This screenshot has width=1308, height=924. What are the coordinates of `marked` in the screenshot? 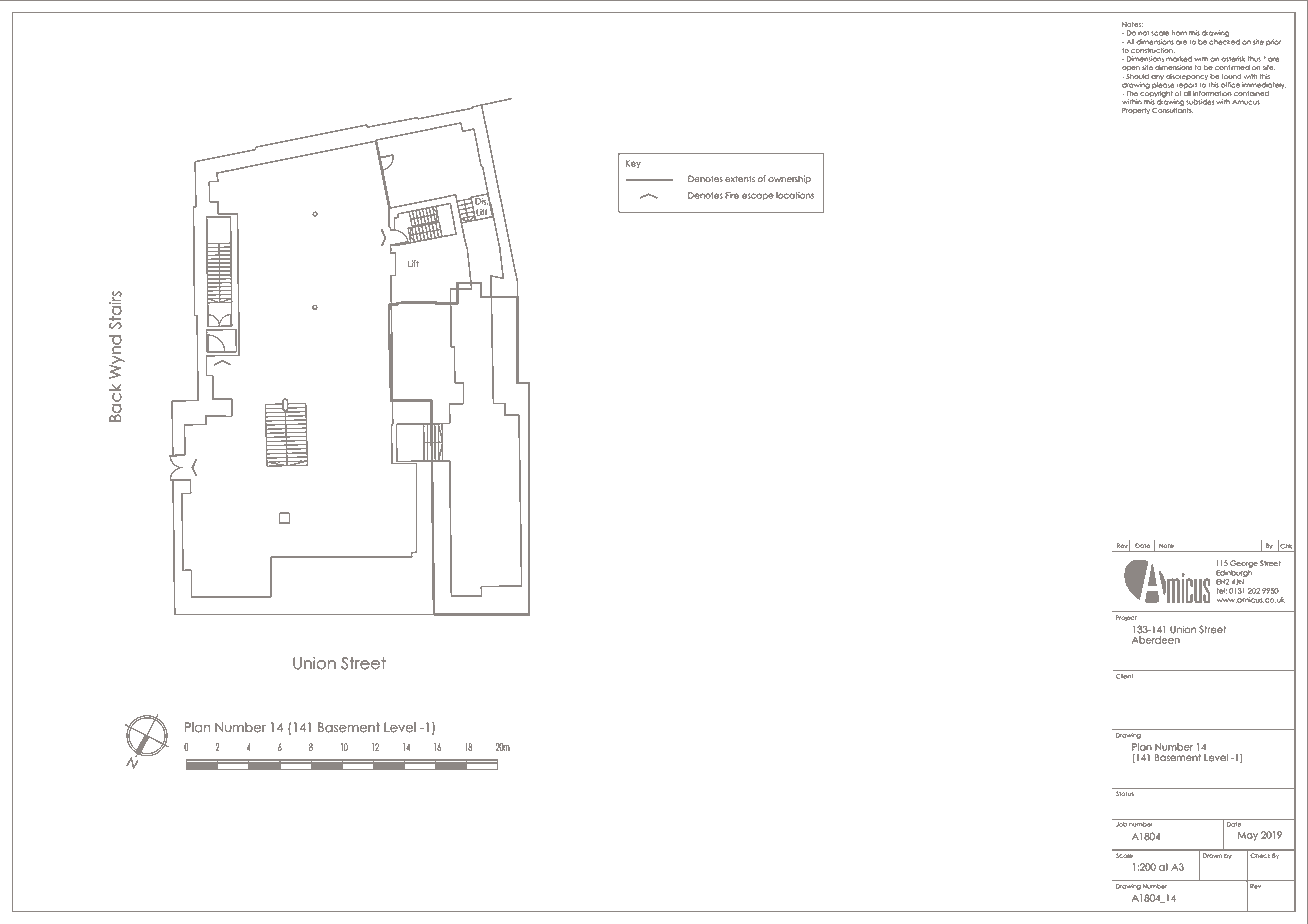 It's located at (1179, 59).
